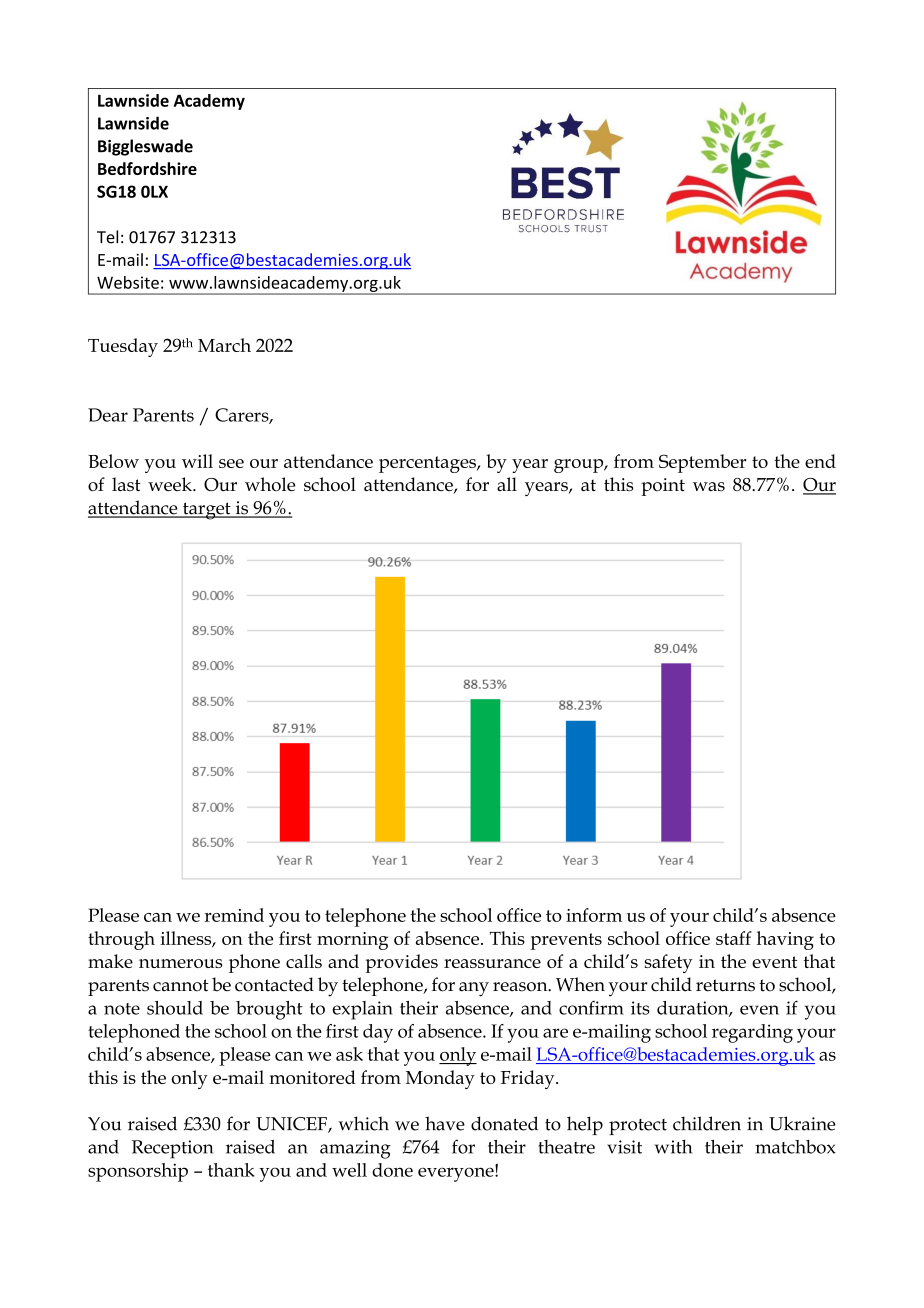 The width and height of the image is (924, 1308). I want to click on target, so click(206, 511).
